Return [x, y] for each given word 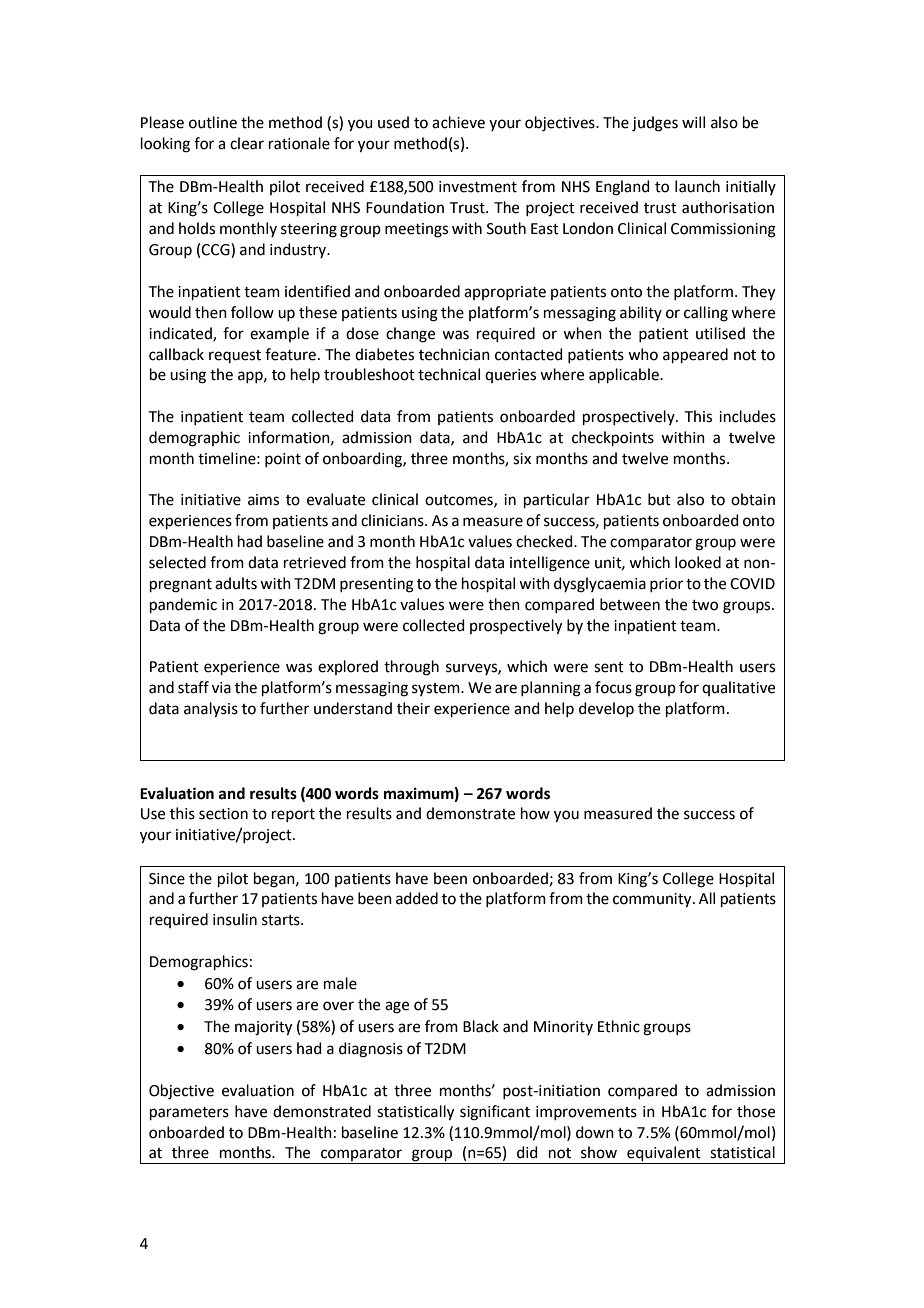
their [413, 708]
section [223, 814]
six [522, 459]
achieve [458, 122]
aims [263, 500]
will [693, 122]
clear [247, 143]
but [659, 499]
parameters [189, 1113]
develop [606, 709]
